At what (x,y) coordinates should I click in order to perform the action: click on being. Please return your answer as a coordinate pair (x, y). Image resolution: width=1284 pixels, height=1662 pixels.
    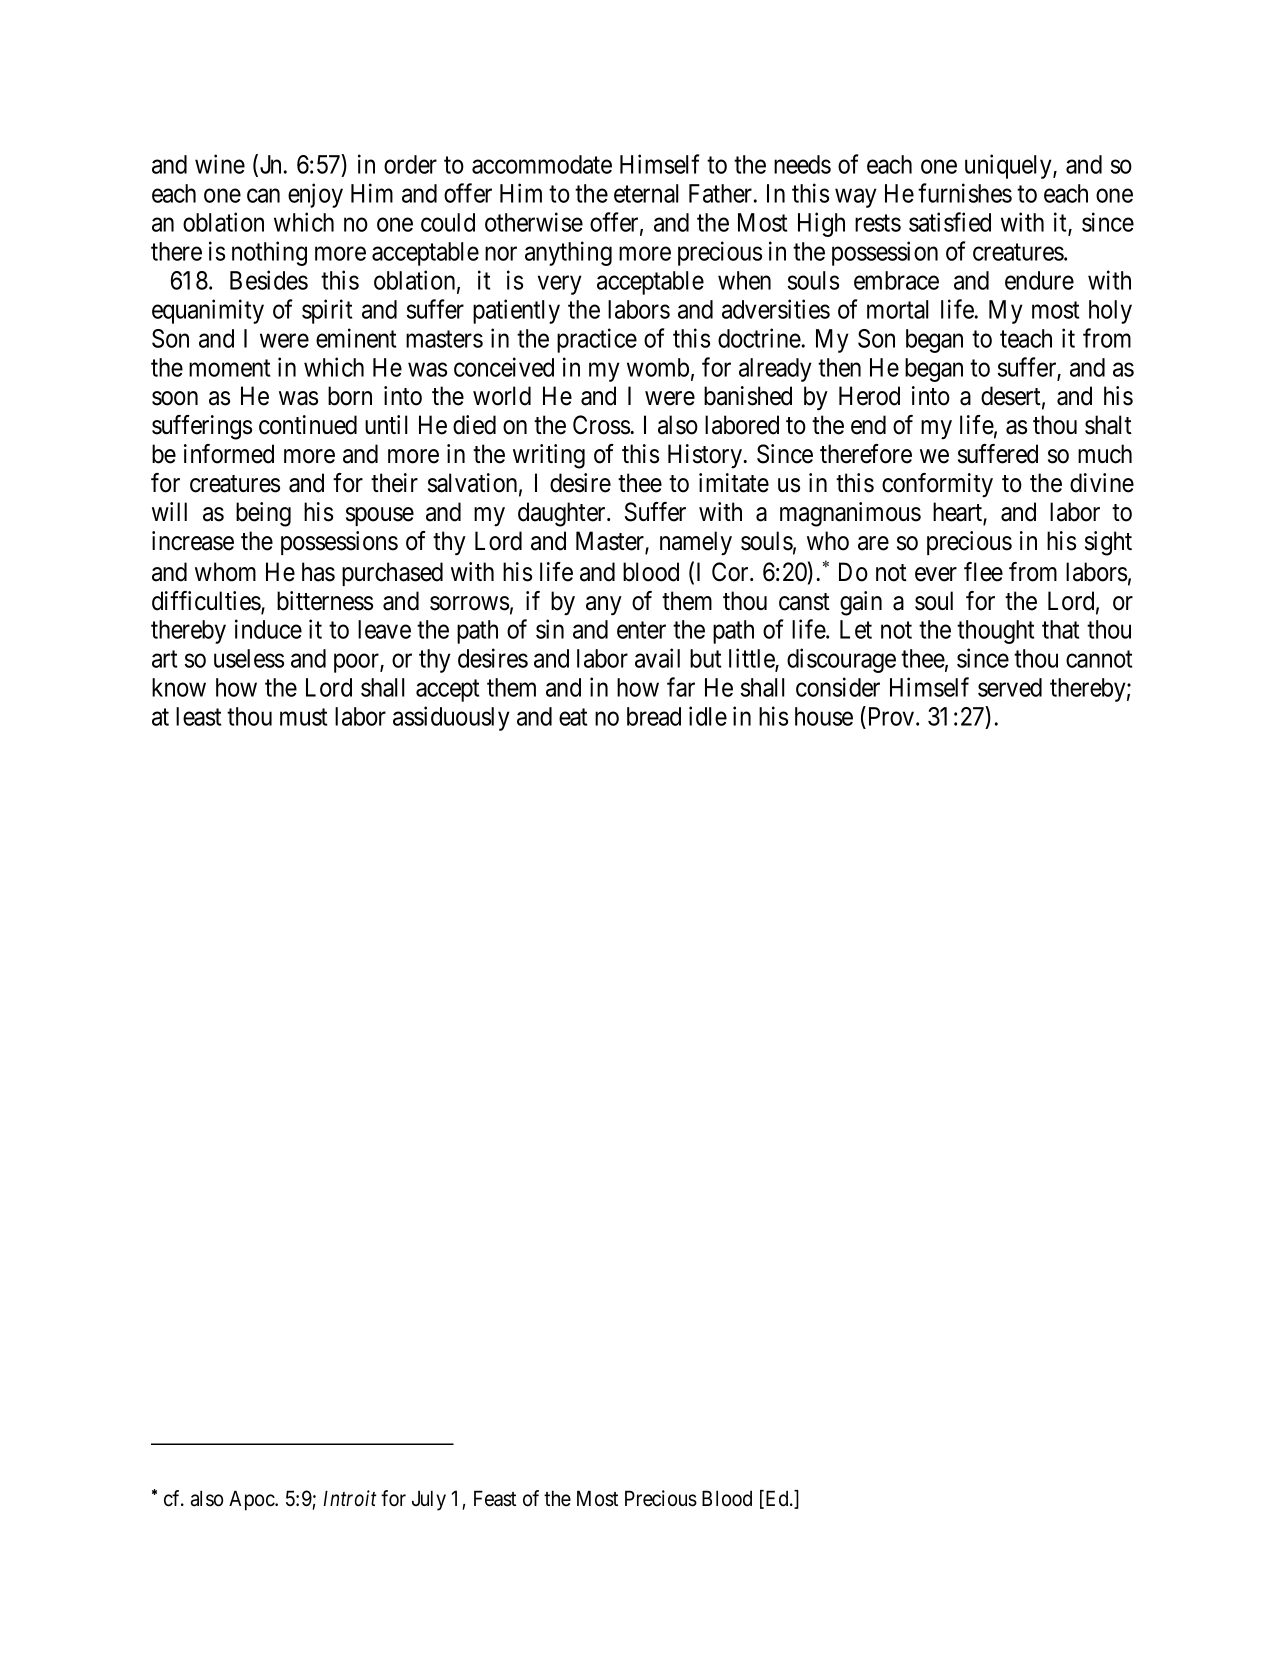
    Looking at the image, I should click on (263, 514).
